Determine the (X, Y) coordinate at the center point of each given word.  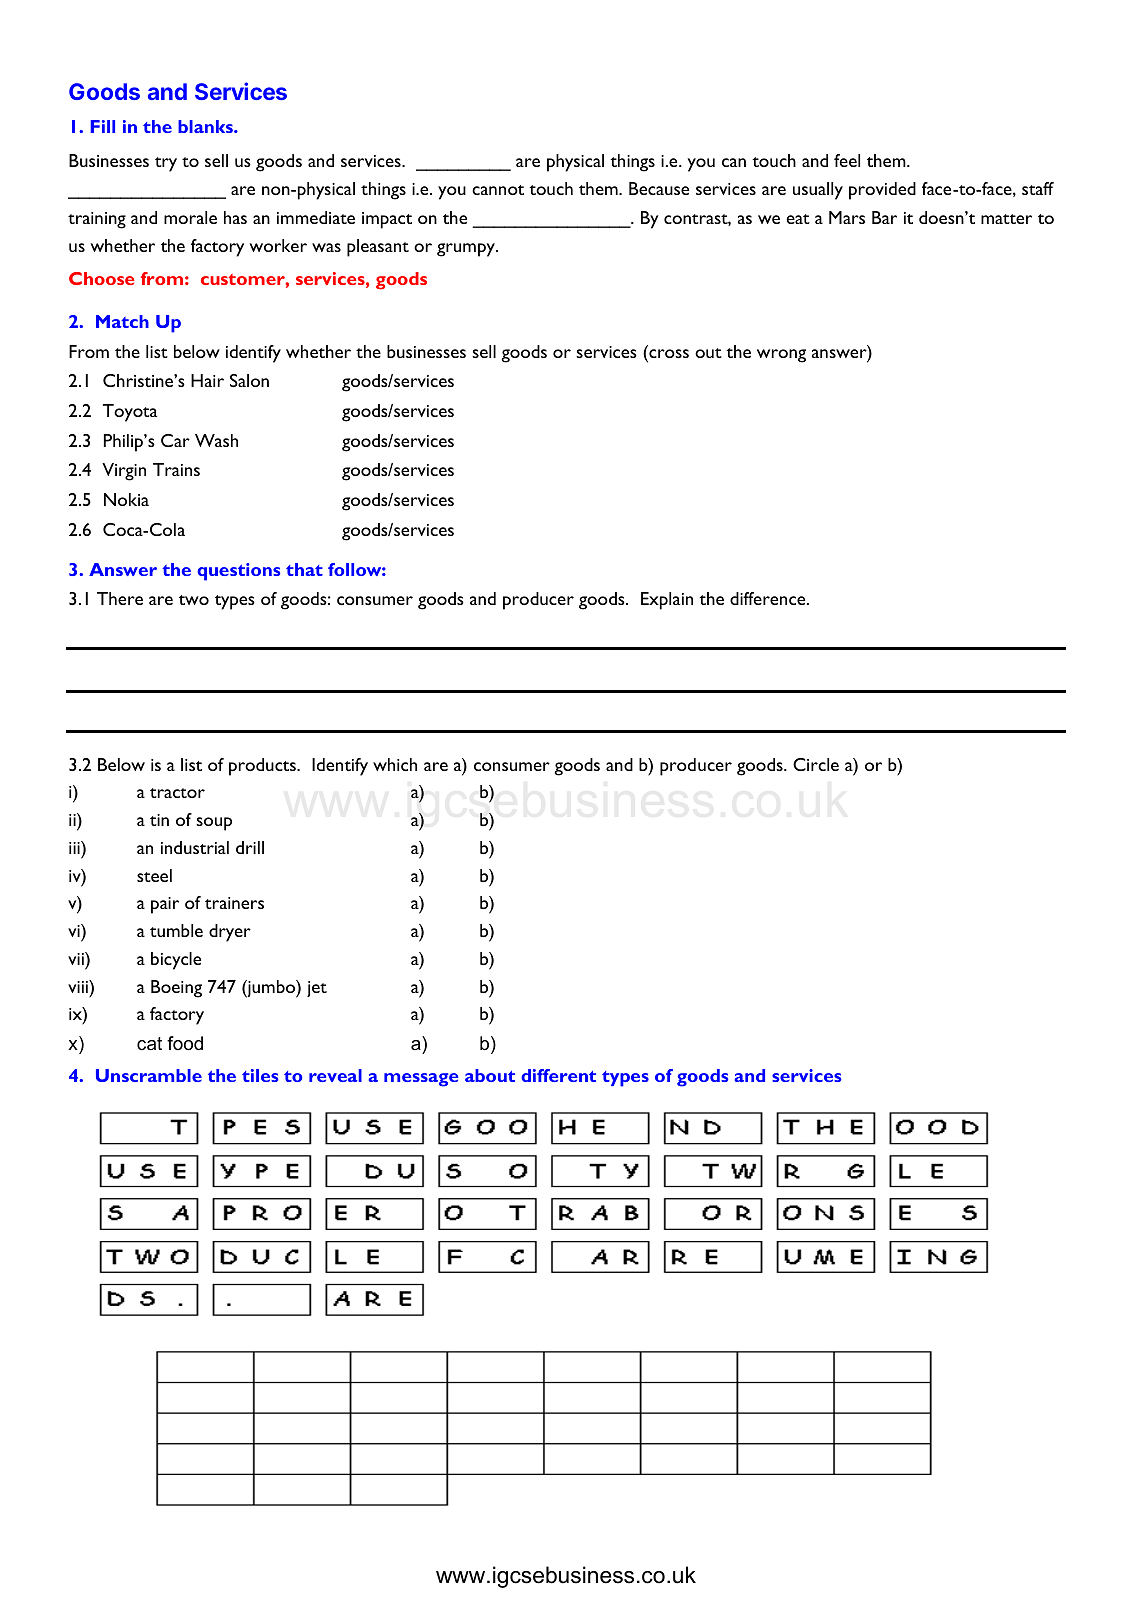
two (194, 600)
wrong (781, 356)
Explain (667, 601)
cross (668, 355)
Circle (816, 764)
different (558, 1075)
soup (214, 824)
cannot (498, 190)
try (166, 164)
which (395, 764)
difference (769, 598)
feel (847, 160)
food (185, 1043)
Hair (207, 380)
